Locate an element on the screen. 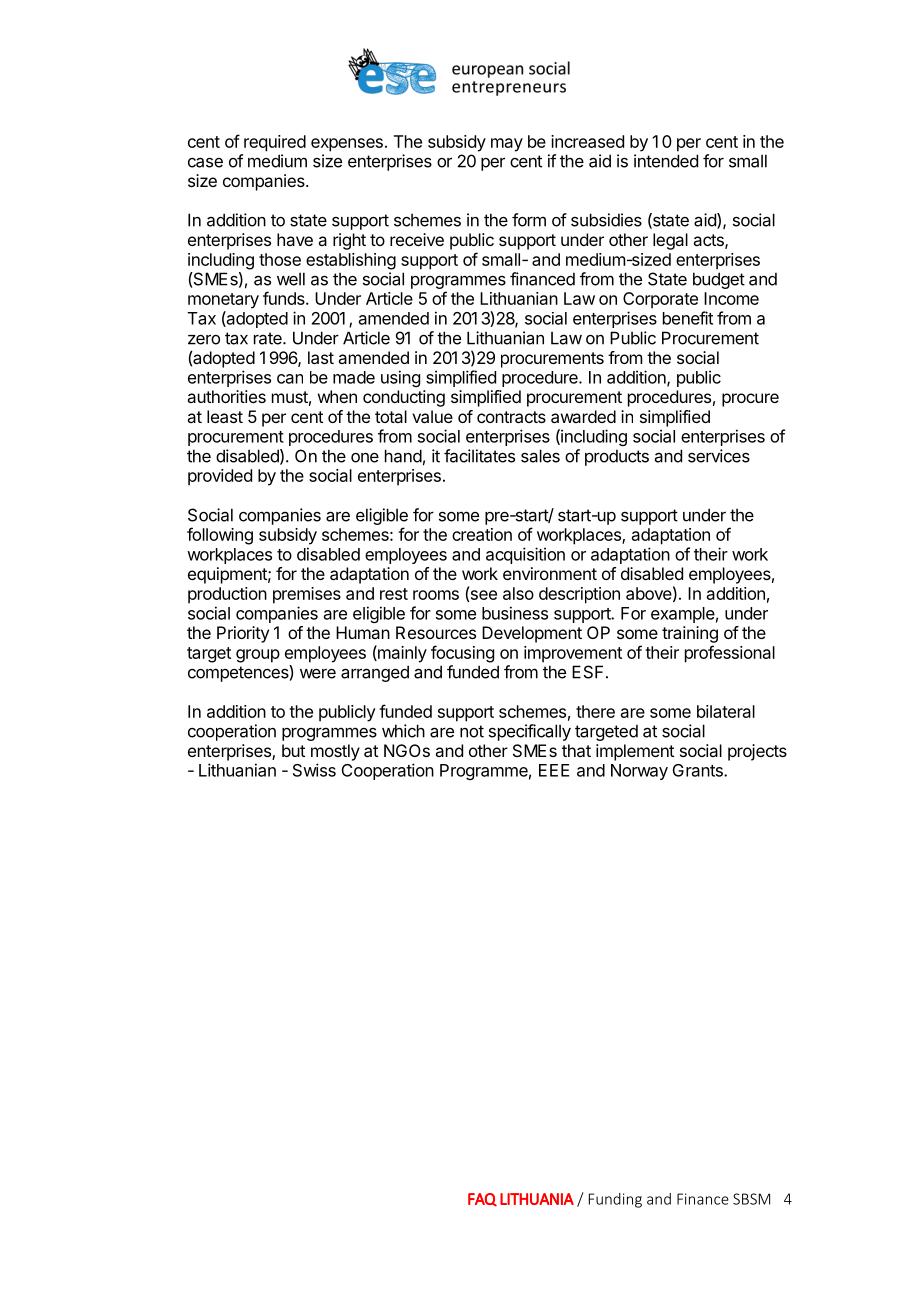  Funding is located at coordinates (615, 1200).
